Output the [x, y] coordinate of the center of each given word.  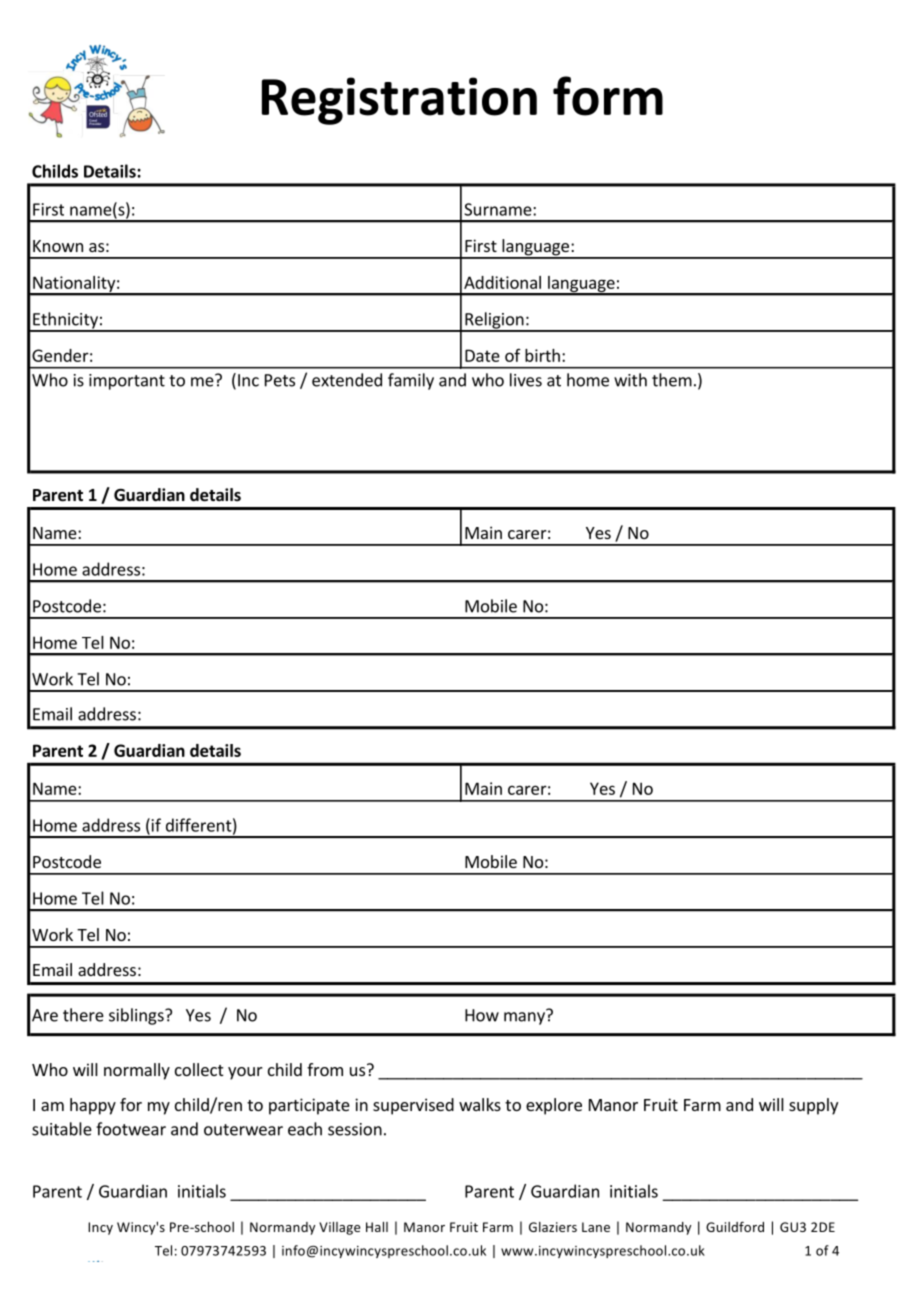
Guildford [735, 1226]
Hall [377, 1227]
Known [58, 246]
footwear [131, 1129]
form [608, 96]
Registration [399, 101]
